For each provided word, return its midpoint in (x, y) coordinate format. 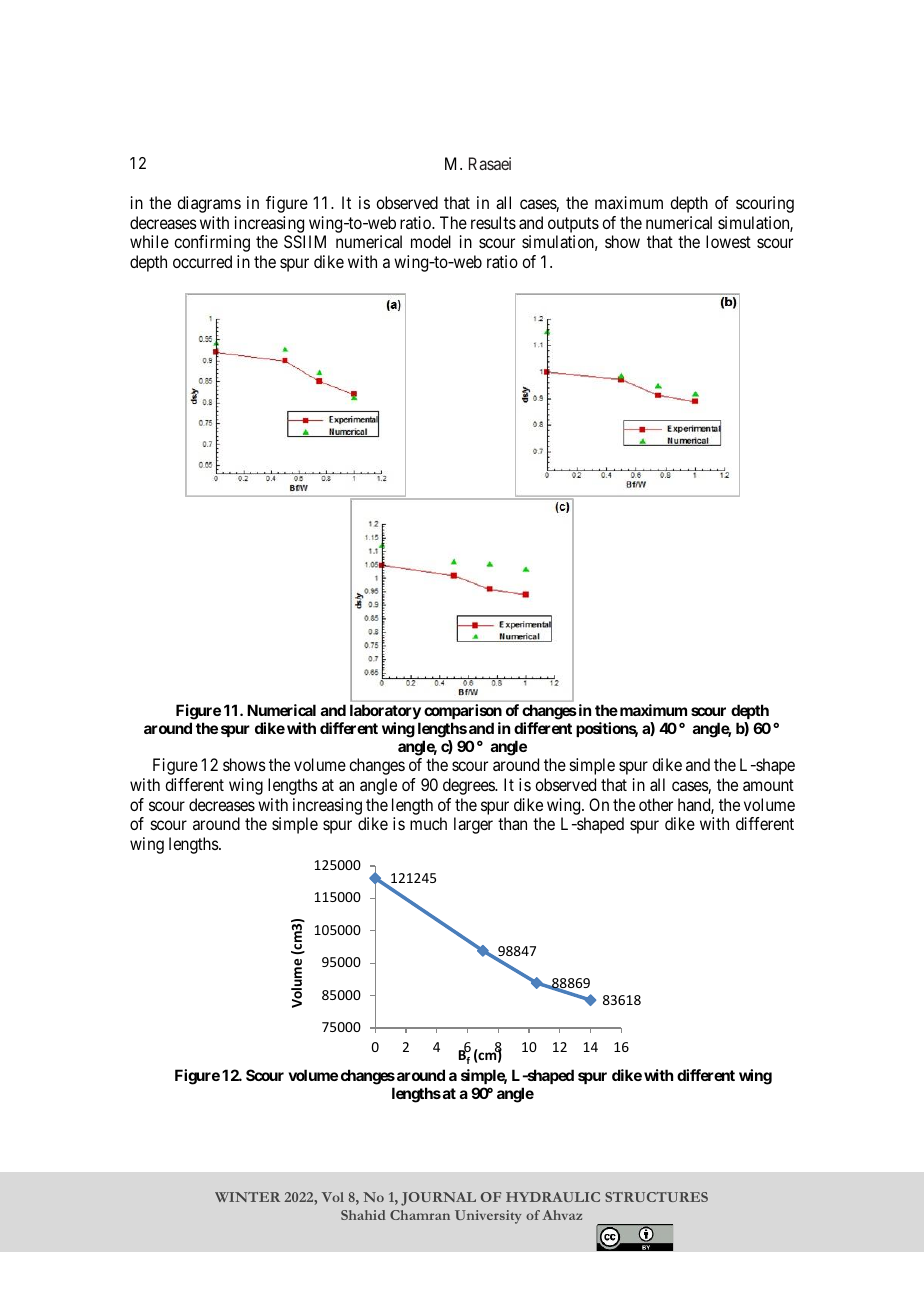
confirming (212, 243)
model (431, 241)
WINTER (247, 1197)
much (428, 823)
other (656, 804)
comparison (463, 711)
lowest (728, 241)
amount (768, 785)
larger (473, 825)
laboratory (385, 712)
